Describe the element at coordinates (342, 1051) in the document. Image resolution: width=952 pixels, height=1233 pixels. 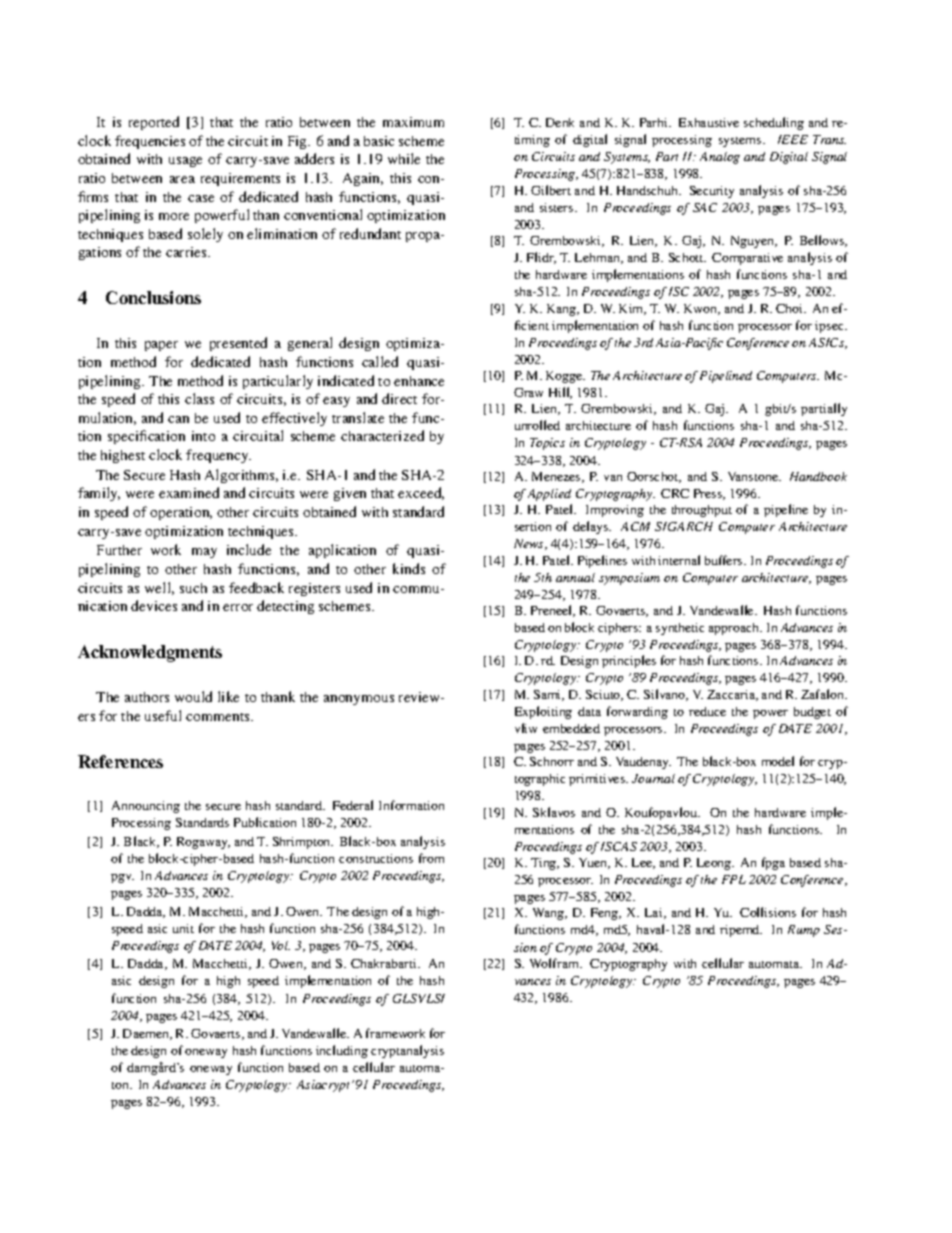
I see `including` at that location.
